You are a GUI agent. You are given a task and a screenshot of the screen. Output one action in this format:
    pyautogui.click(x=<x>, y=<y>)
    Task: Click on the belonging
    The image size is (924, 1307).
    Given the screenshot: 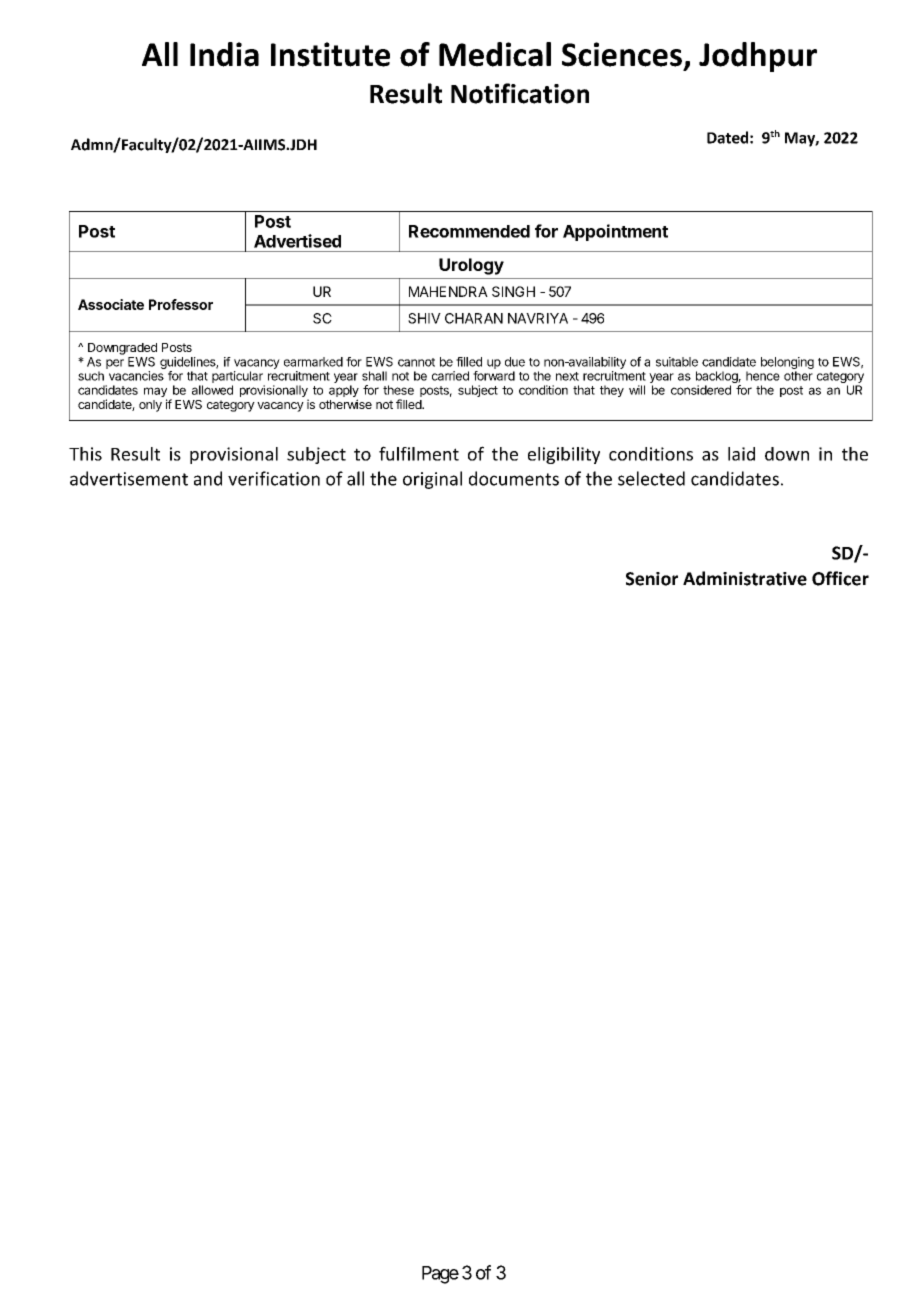 What is the action you would take?
    pyautogui.click(x=787, y=363)
